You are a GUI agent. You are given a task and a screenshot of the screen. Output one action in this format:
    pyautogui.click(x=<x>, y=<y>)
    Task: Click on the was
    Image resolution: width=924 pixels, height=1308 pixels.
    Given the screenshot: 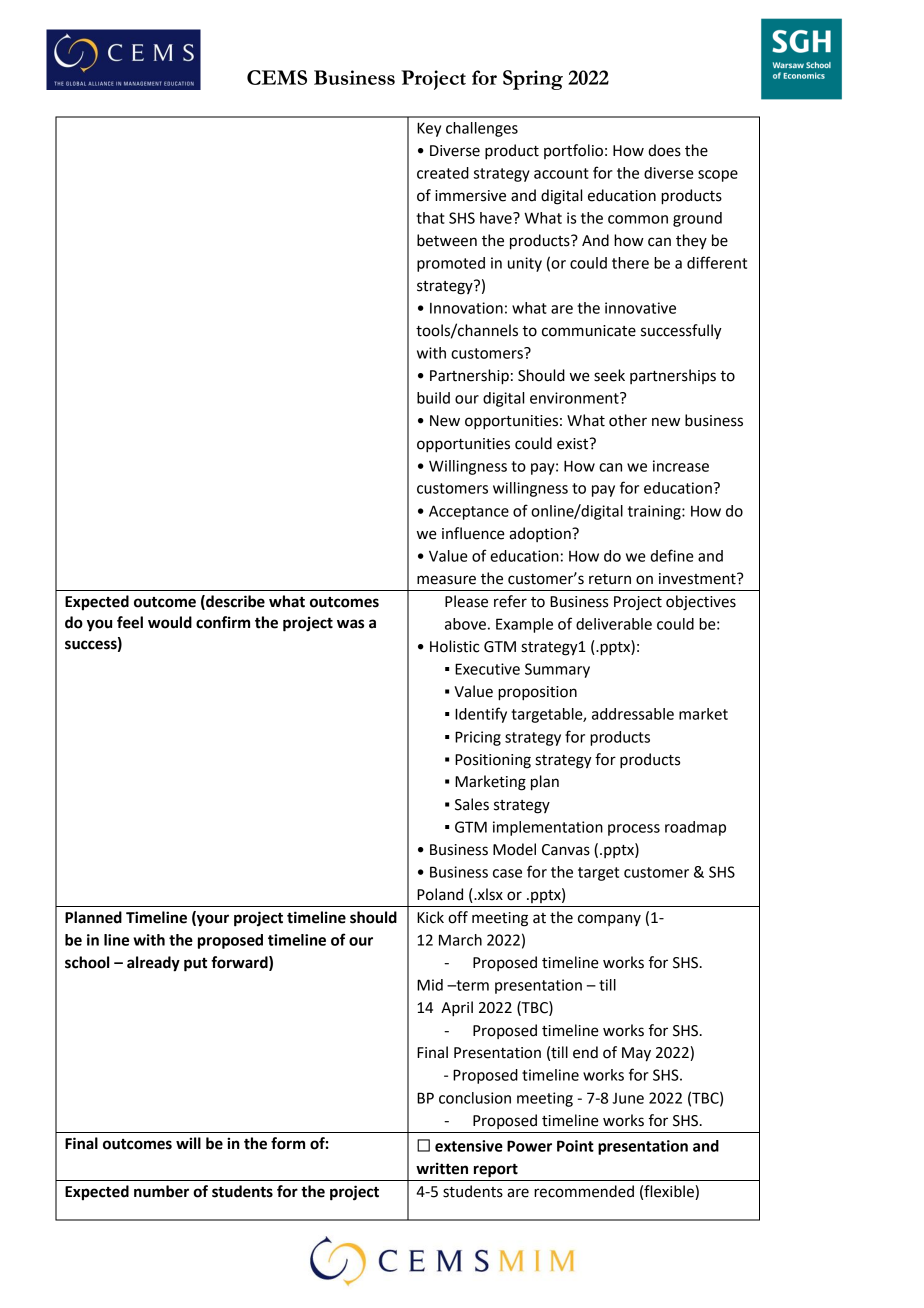 What is the action you would take?
    pyautogui.click(x=350, y=624)
